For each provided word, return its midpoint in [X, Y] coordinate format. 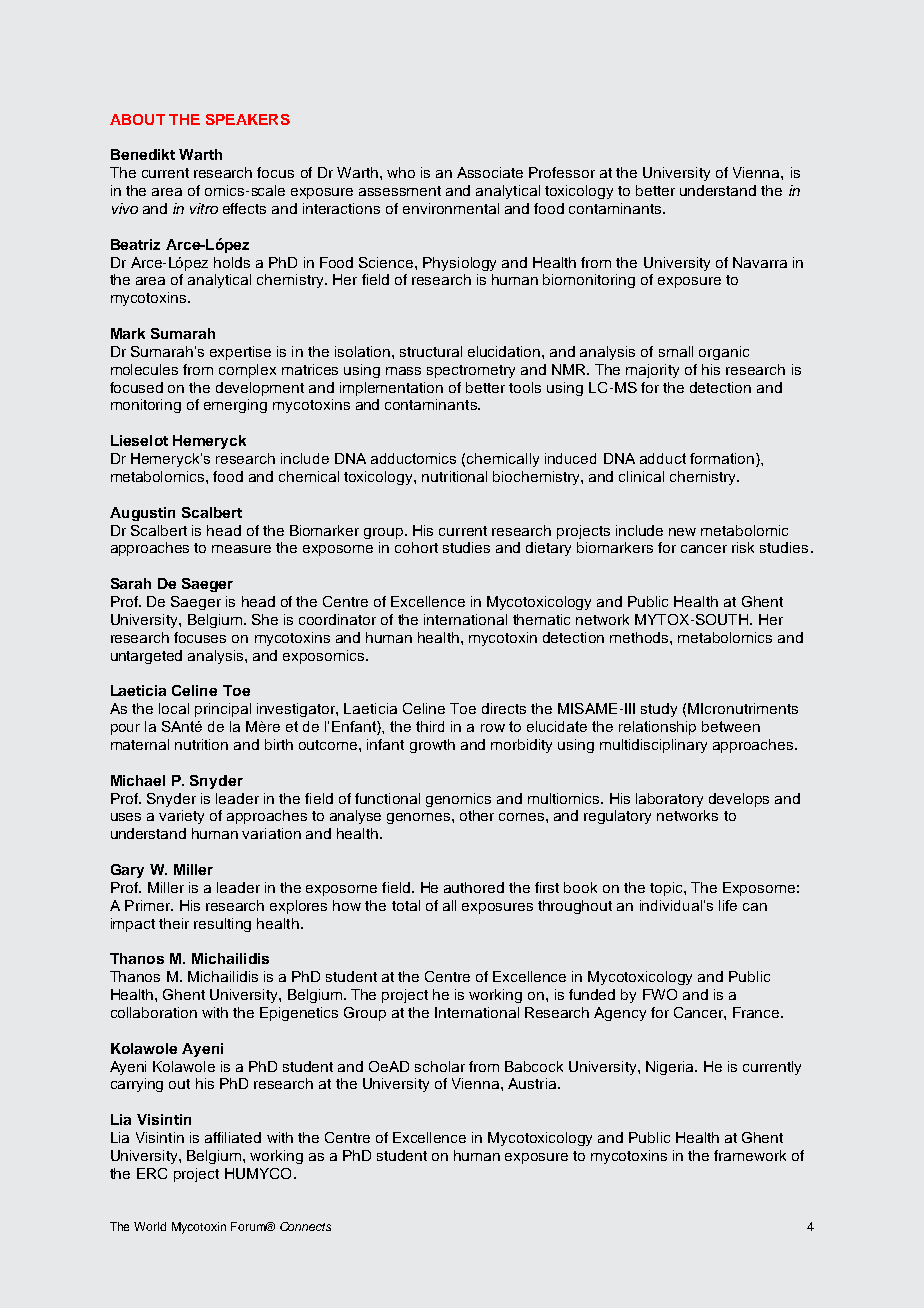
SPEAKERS [248, 119]
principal [223, 710]
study [659, 710]
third [430, 726]
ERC [152, 1173]
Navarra [760, 262]
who [401, 172]
